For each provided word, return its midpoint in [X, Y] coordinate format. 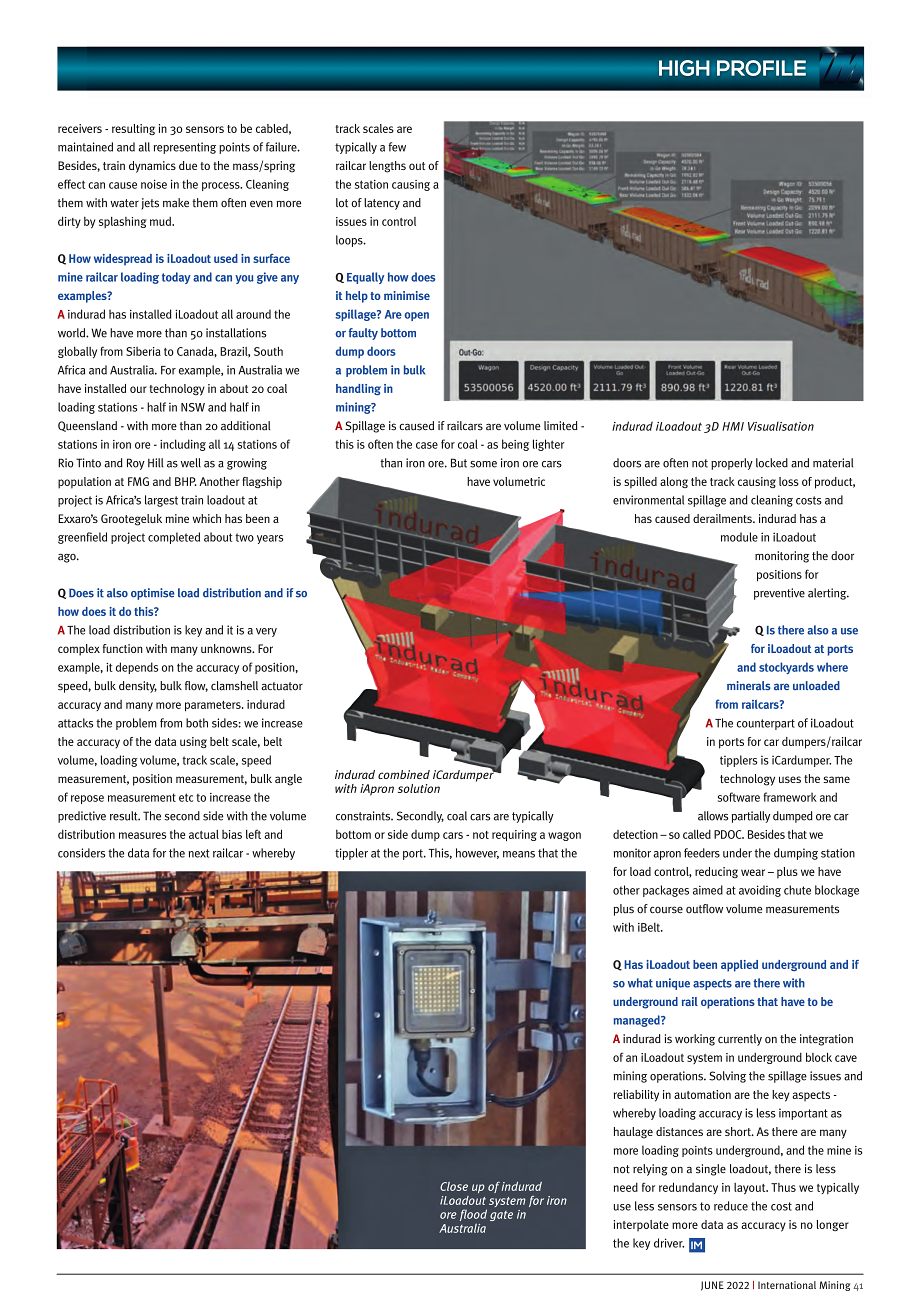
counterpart [766, 724]
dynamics [152, 167]
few [397, 147]
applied [739, 966]
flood [473, 1216]
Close [454, 1186]
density [138, 687]
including [183, 445]
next [199, 853]
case [427, 445]
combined [404, 774]
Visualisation [781, 426]
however [477, 853]
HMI [733, 426]
